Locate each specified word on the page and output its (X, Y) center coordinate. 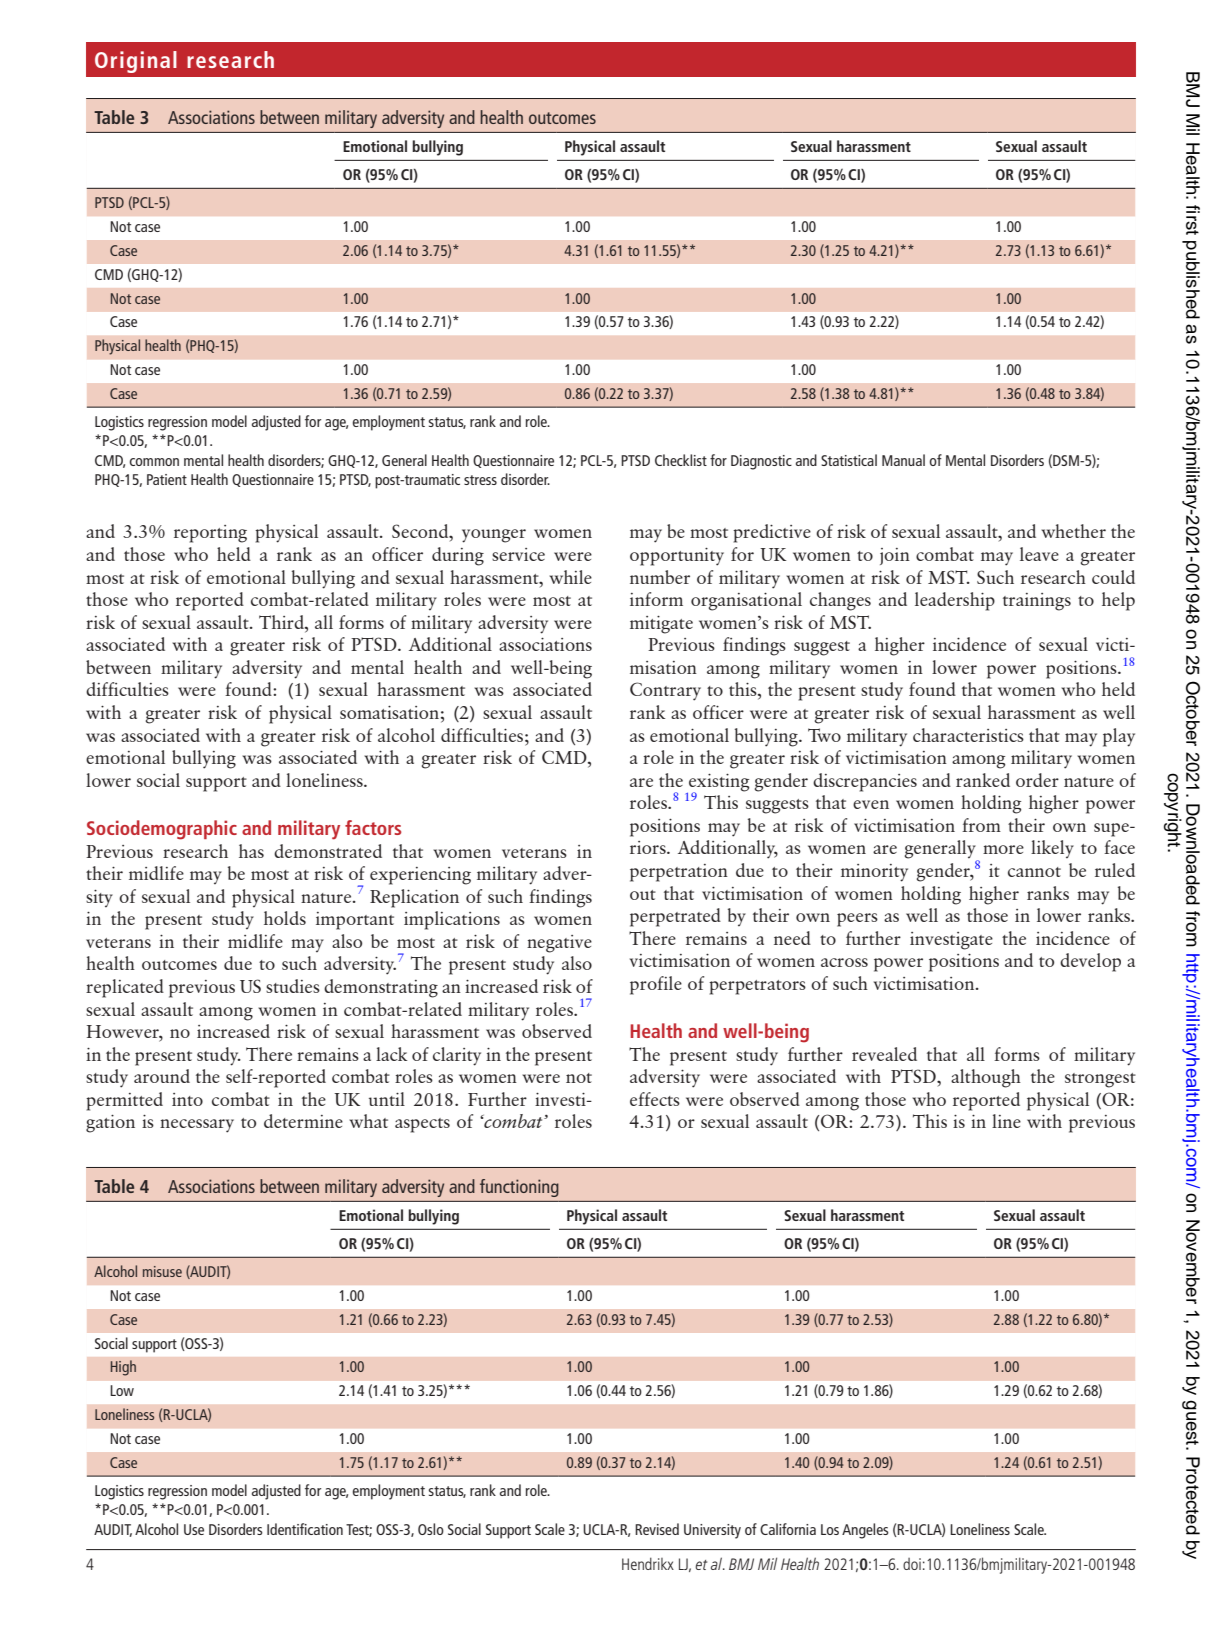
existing (719, 783)
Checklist (681, 460)
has (251, 851)
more (1003, 849)
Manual (903, 460)
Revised (657, 1529)
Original (136, 62)
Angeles (865, 1531)
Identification (305, 1529)
